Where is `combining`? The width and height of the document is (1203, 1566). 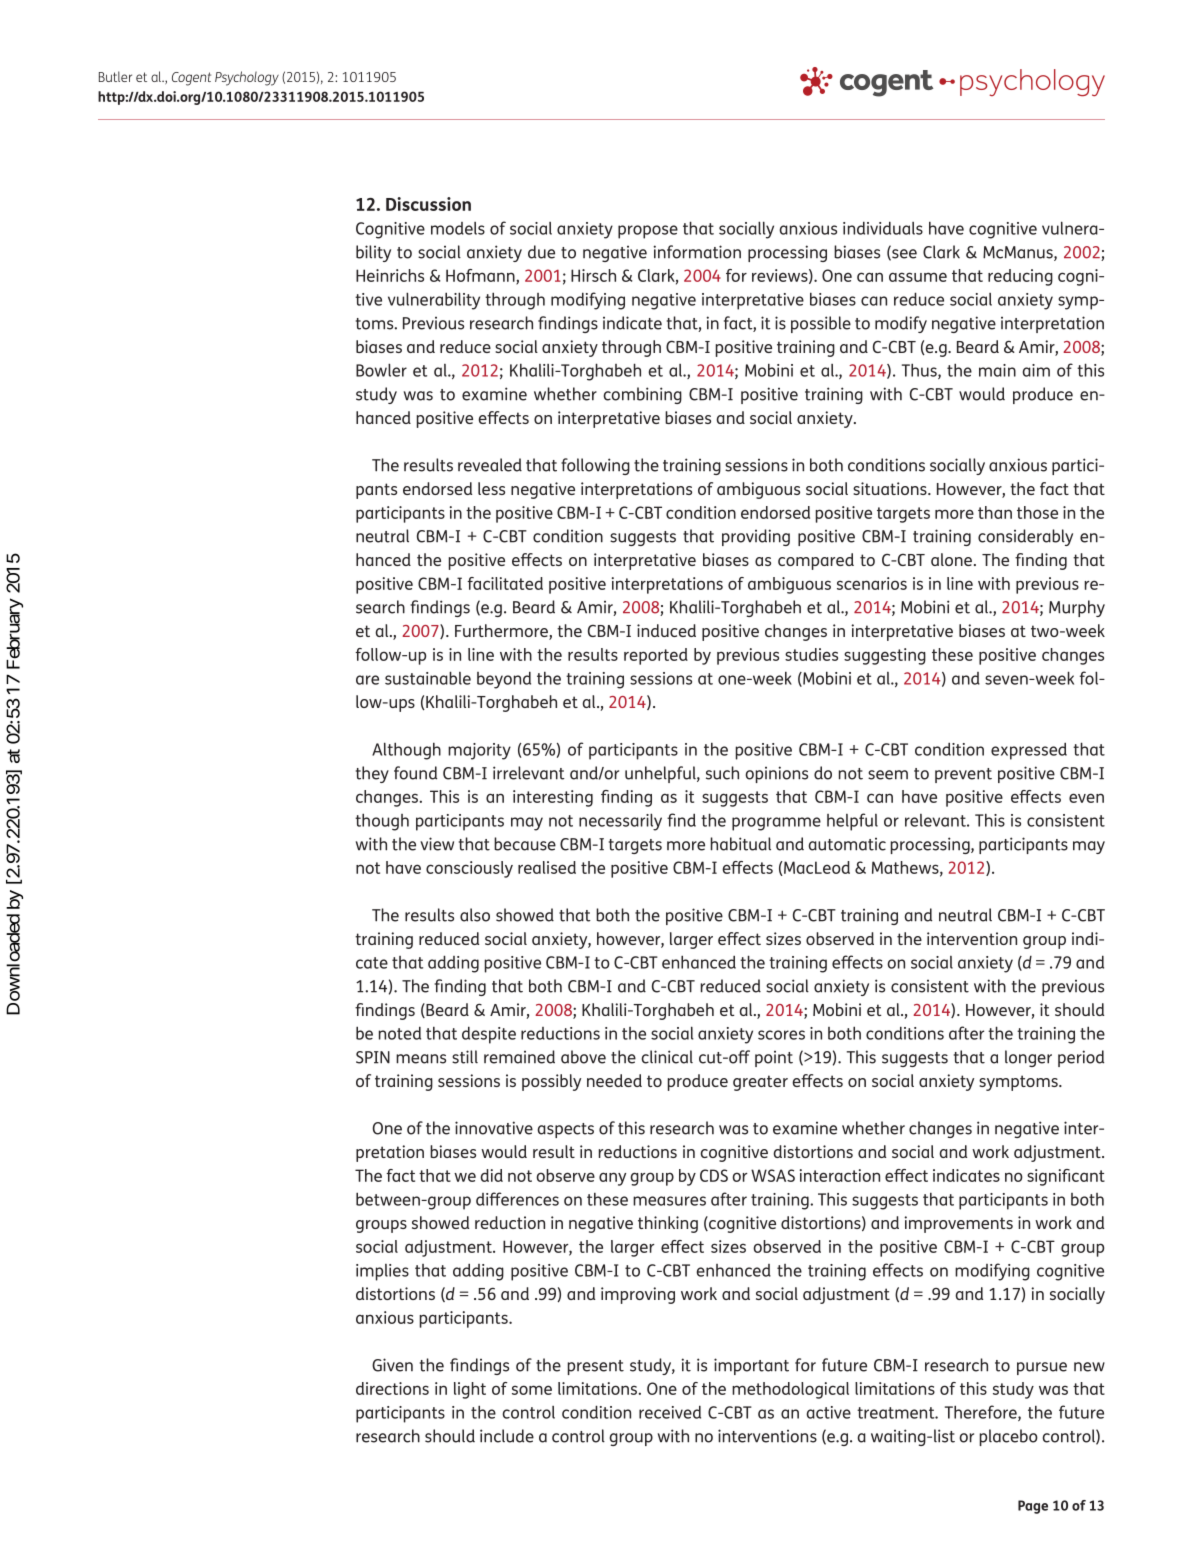
combining is located at coordinates (643, 395).
